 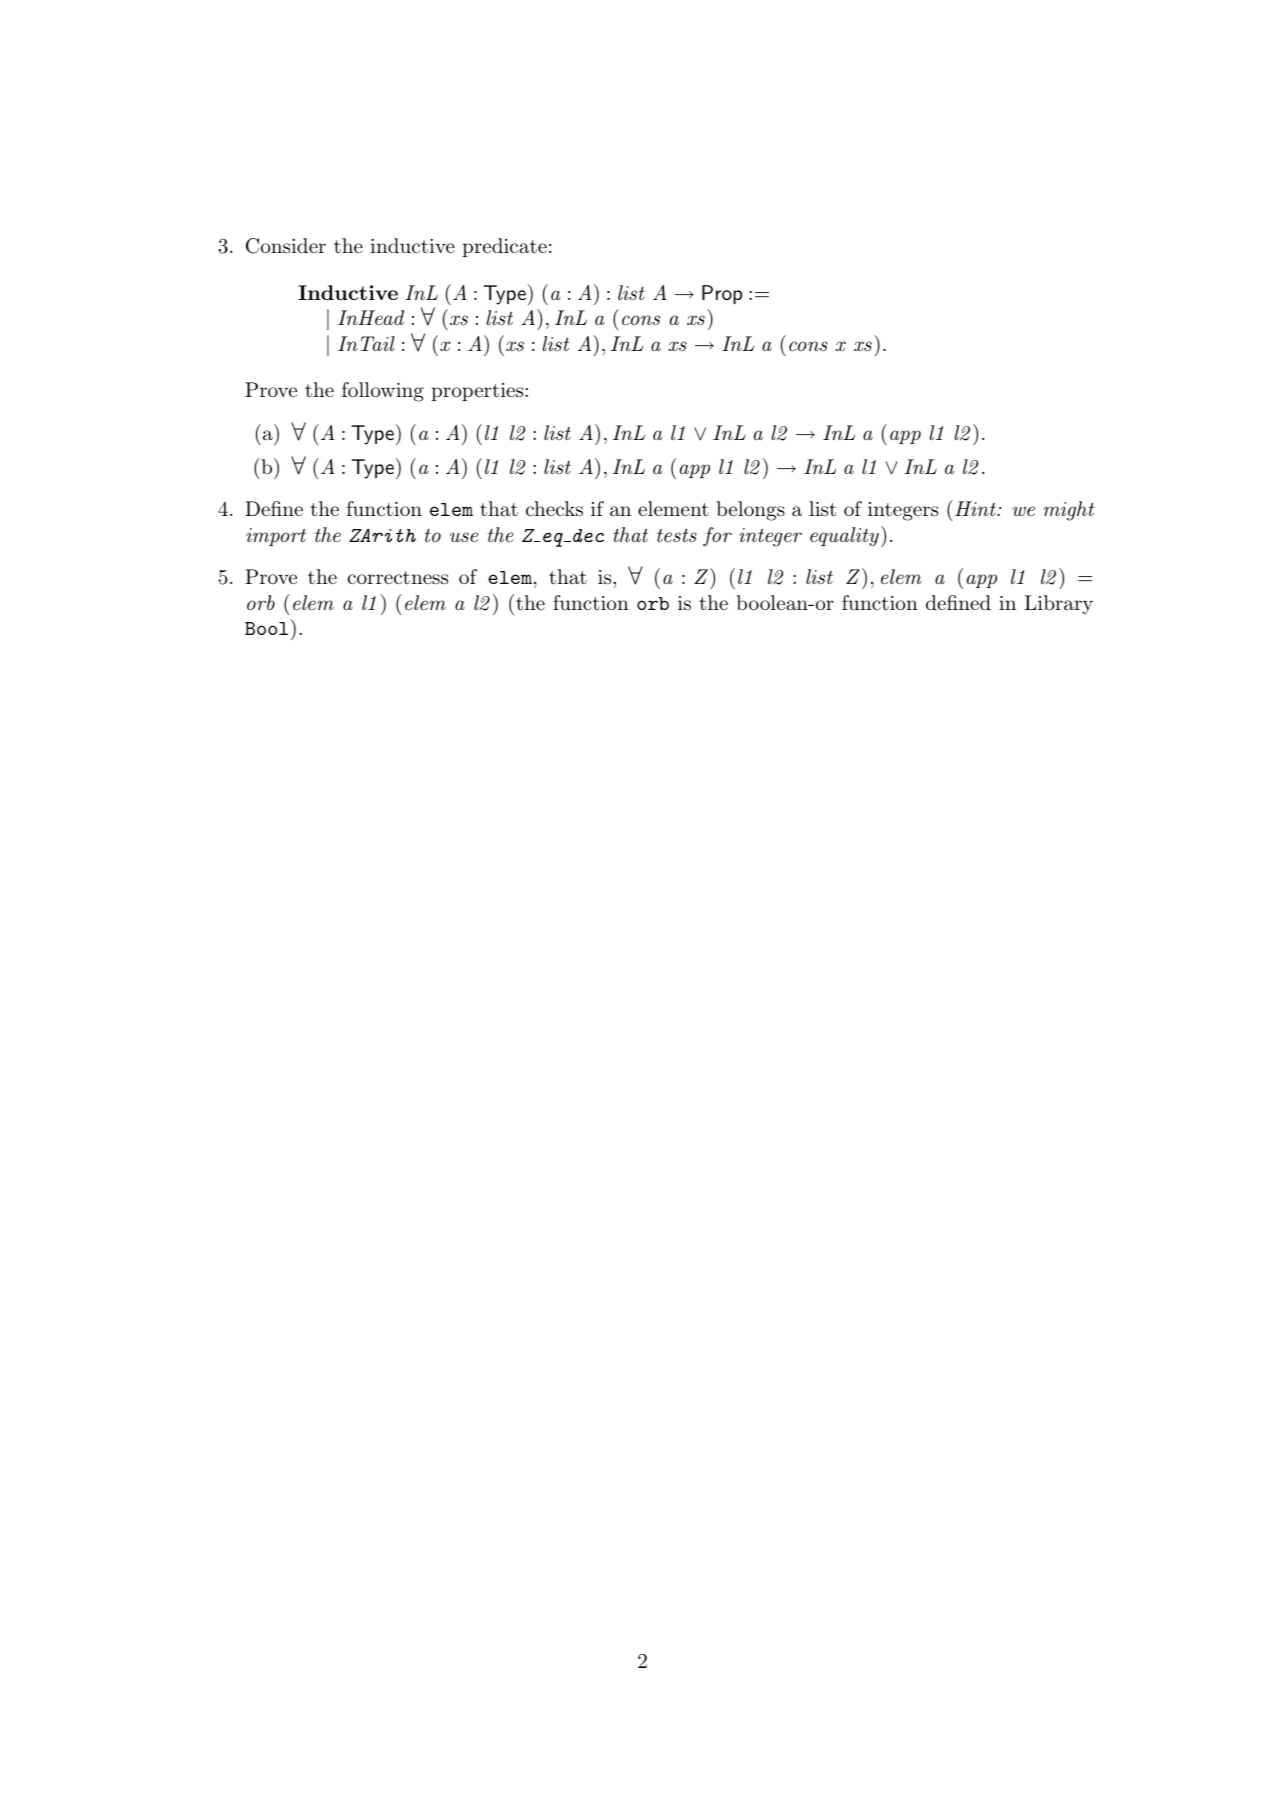 What do you see at coordinates (1069, 511) in the screenshot?
I see `might` at bounding box center [1069, 511].
